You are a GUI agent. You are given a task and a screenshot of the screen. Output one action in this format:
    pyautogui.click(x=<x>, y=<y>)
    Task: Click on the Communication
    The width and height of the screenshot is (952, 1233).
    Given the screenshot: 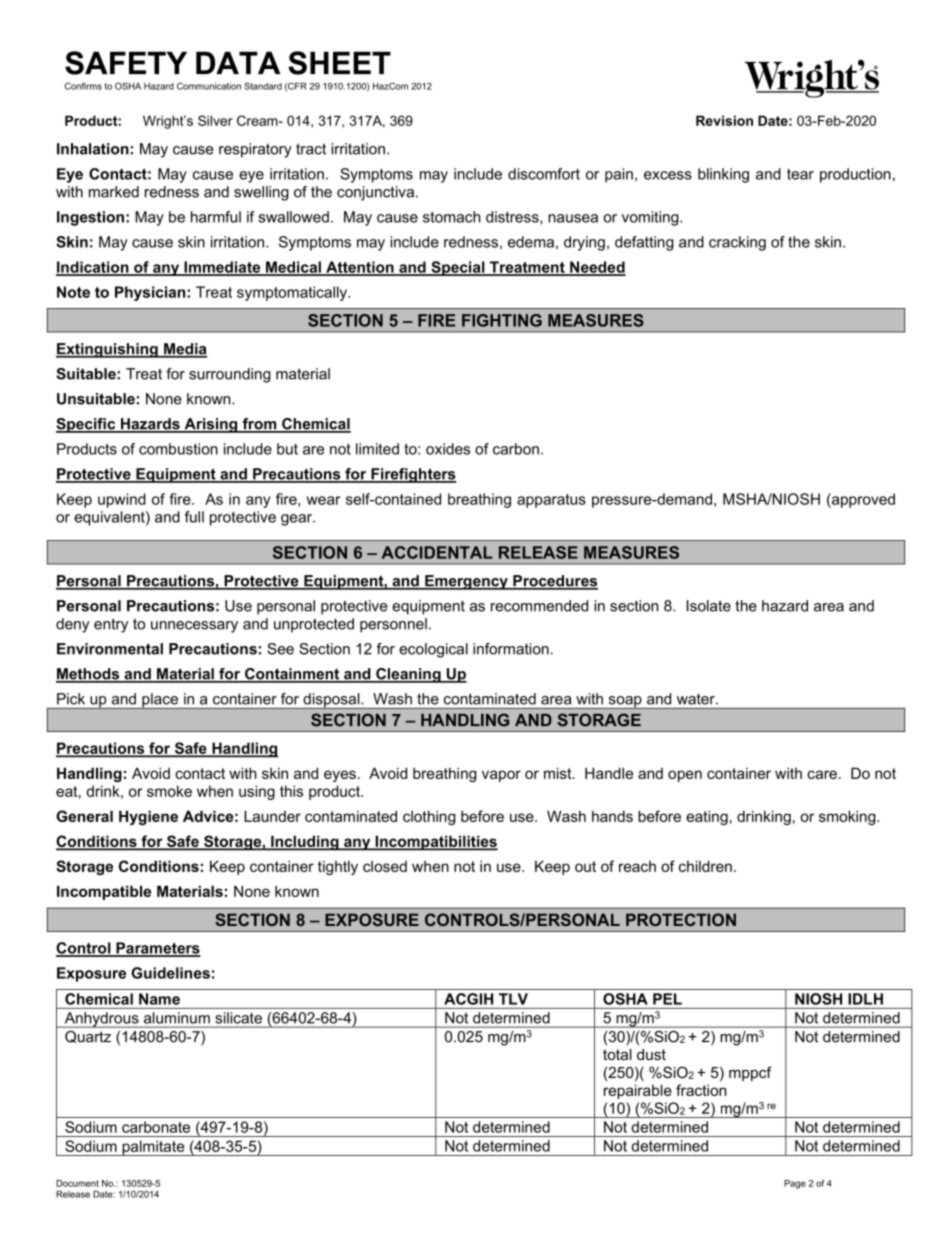 What is the action you would take?
    pyautogui.click(x=209, y=86)
